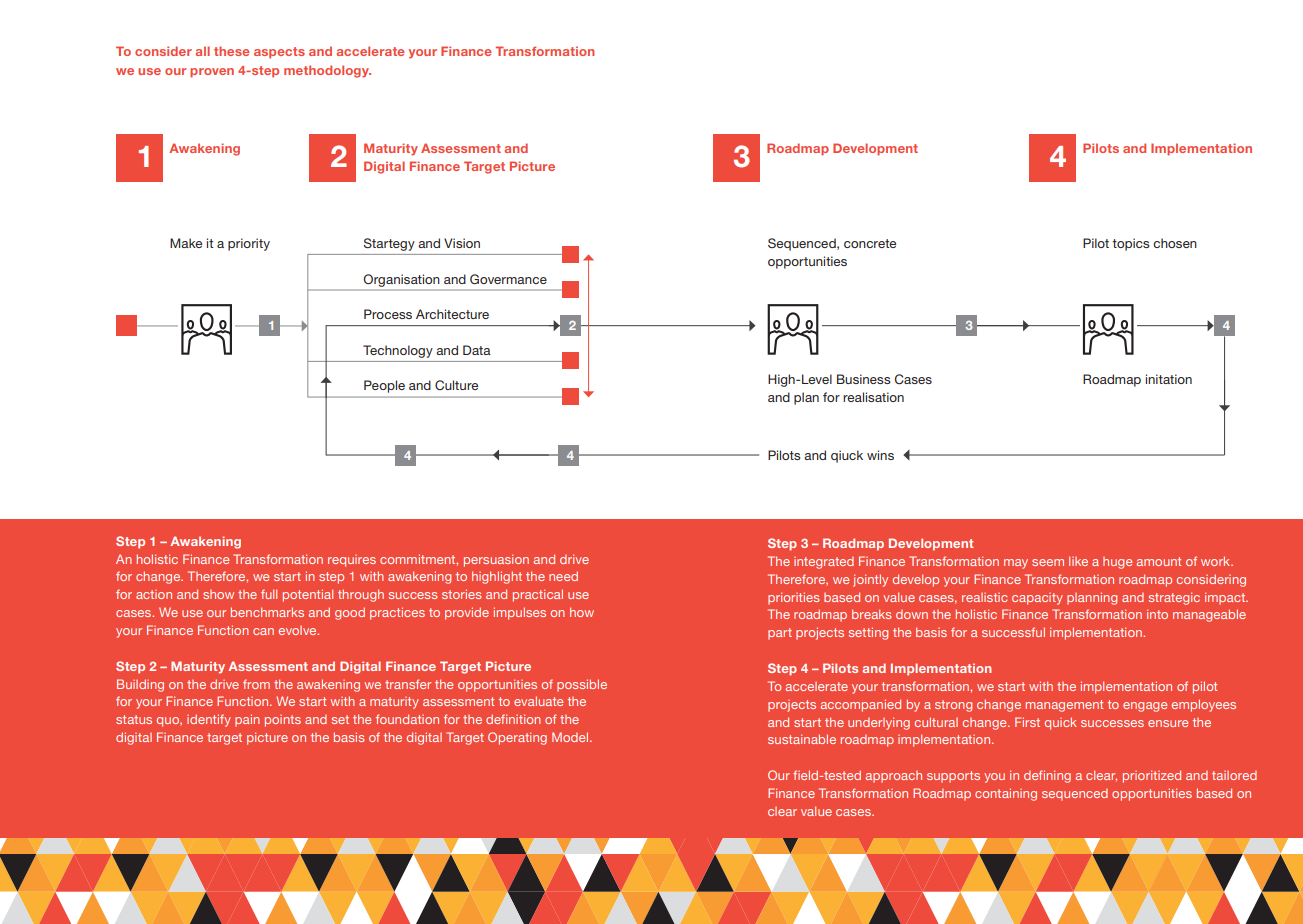  What do you see at coordinates (1175, 243) in the screenshot?
I see `chosen` at bounding box center [1175, 243].
